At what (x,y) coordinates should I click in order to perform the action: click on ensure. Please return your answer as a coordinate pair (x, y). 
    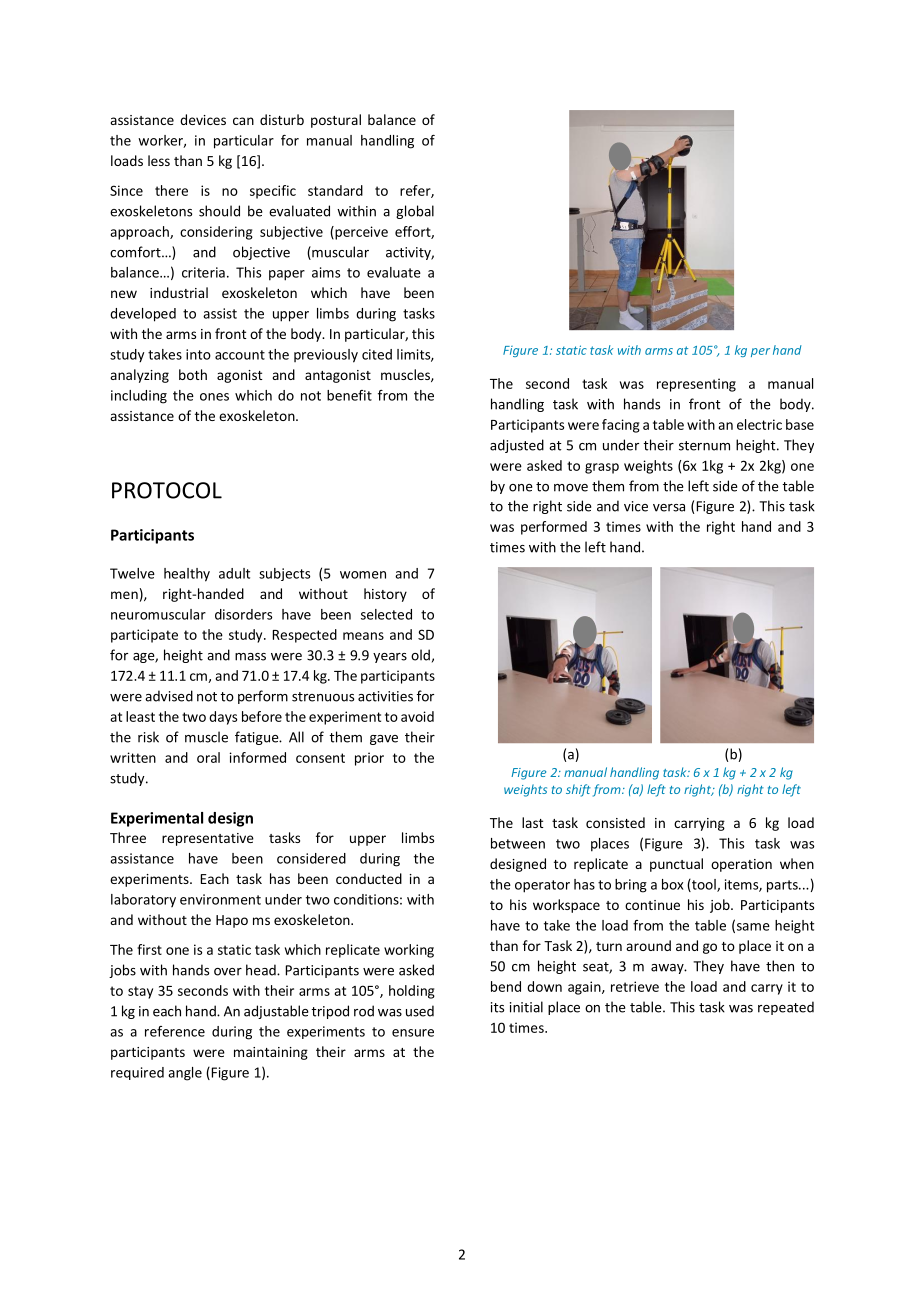
    Looking at the image, I should click on (413, 1033).
